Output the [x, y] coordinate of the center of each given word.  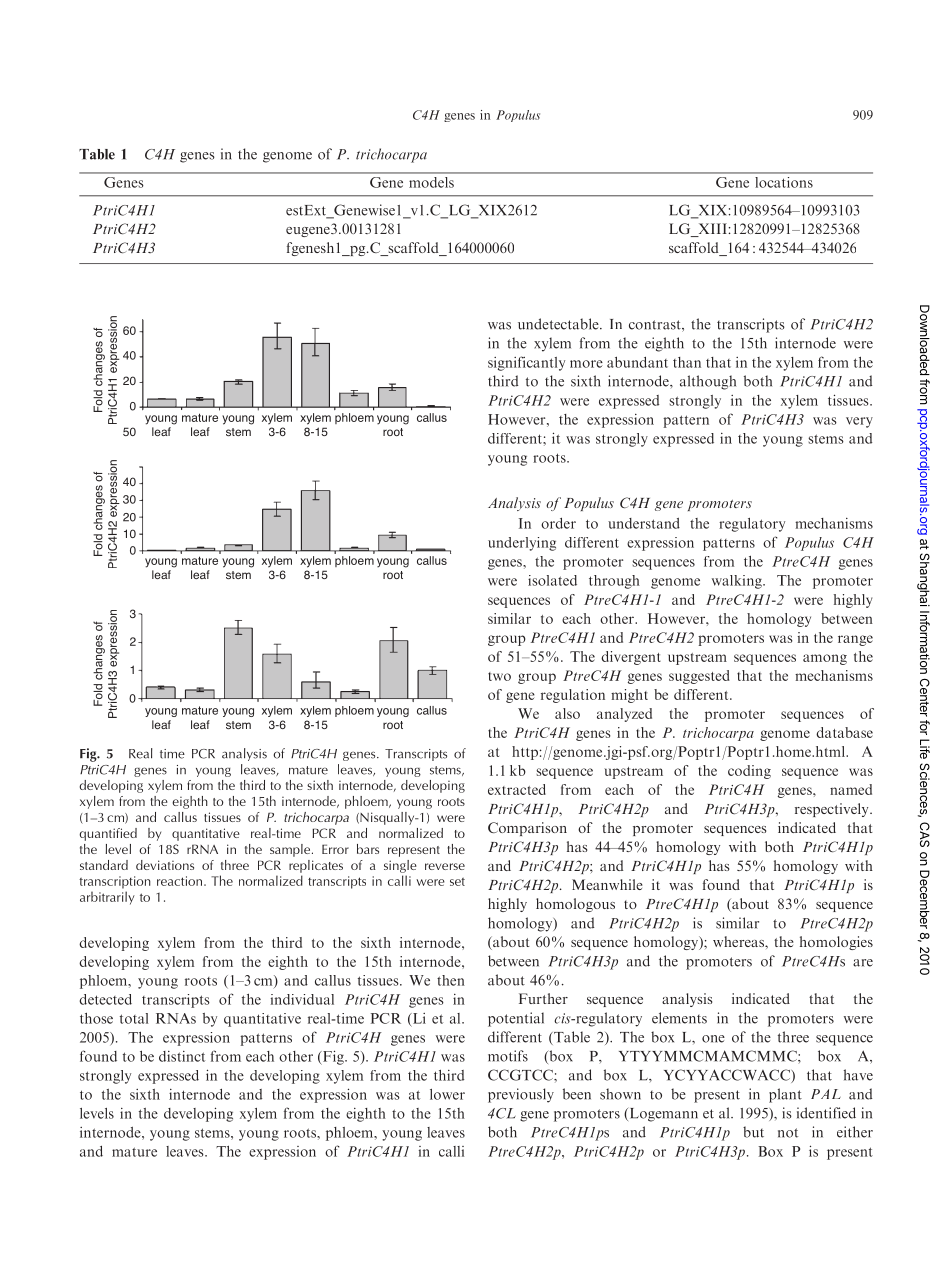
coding [749, 772]
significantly [526, 363]
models [432, 182]
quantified [108, 834]
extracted [517, 789]
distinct [182, 1056]
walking [738, 582]
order [558, 523]
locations [784, 182]
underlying [522, 544]
